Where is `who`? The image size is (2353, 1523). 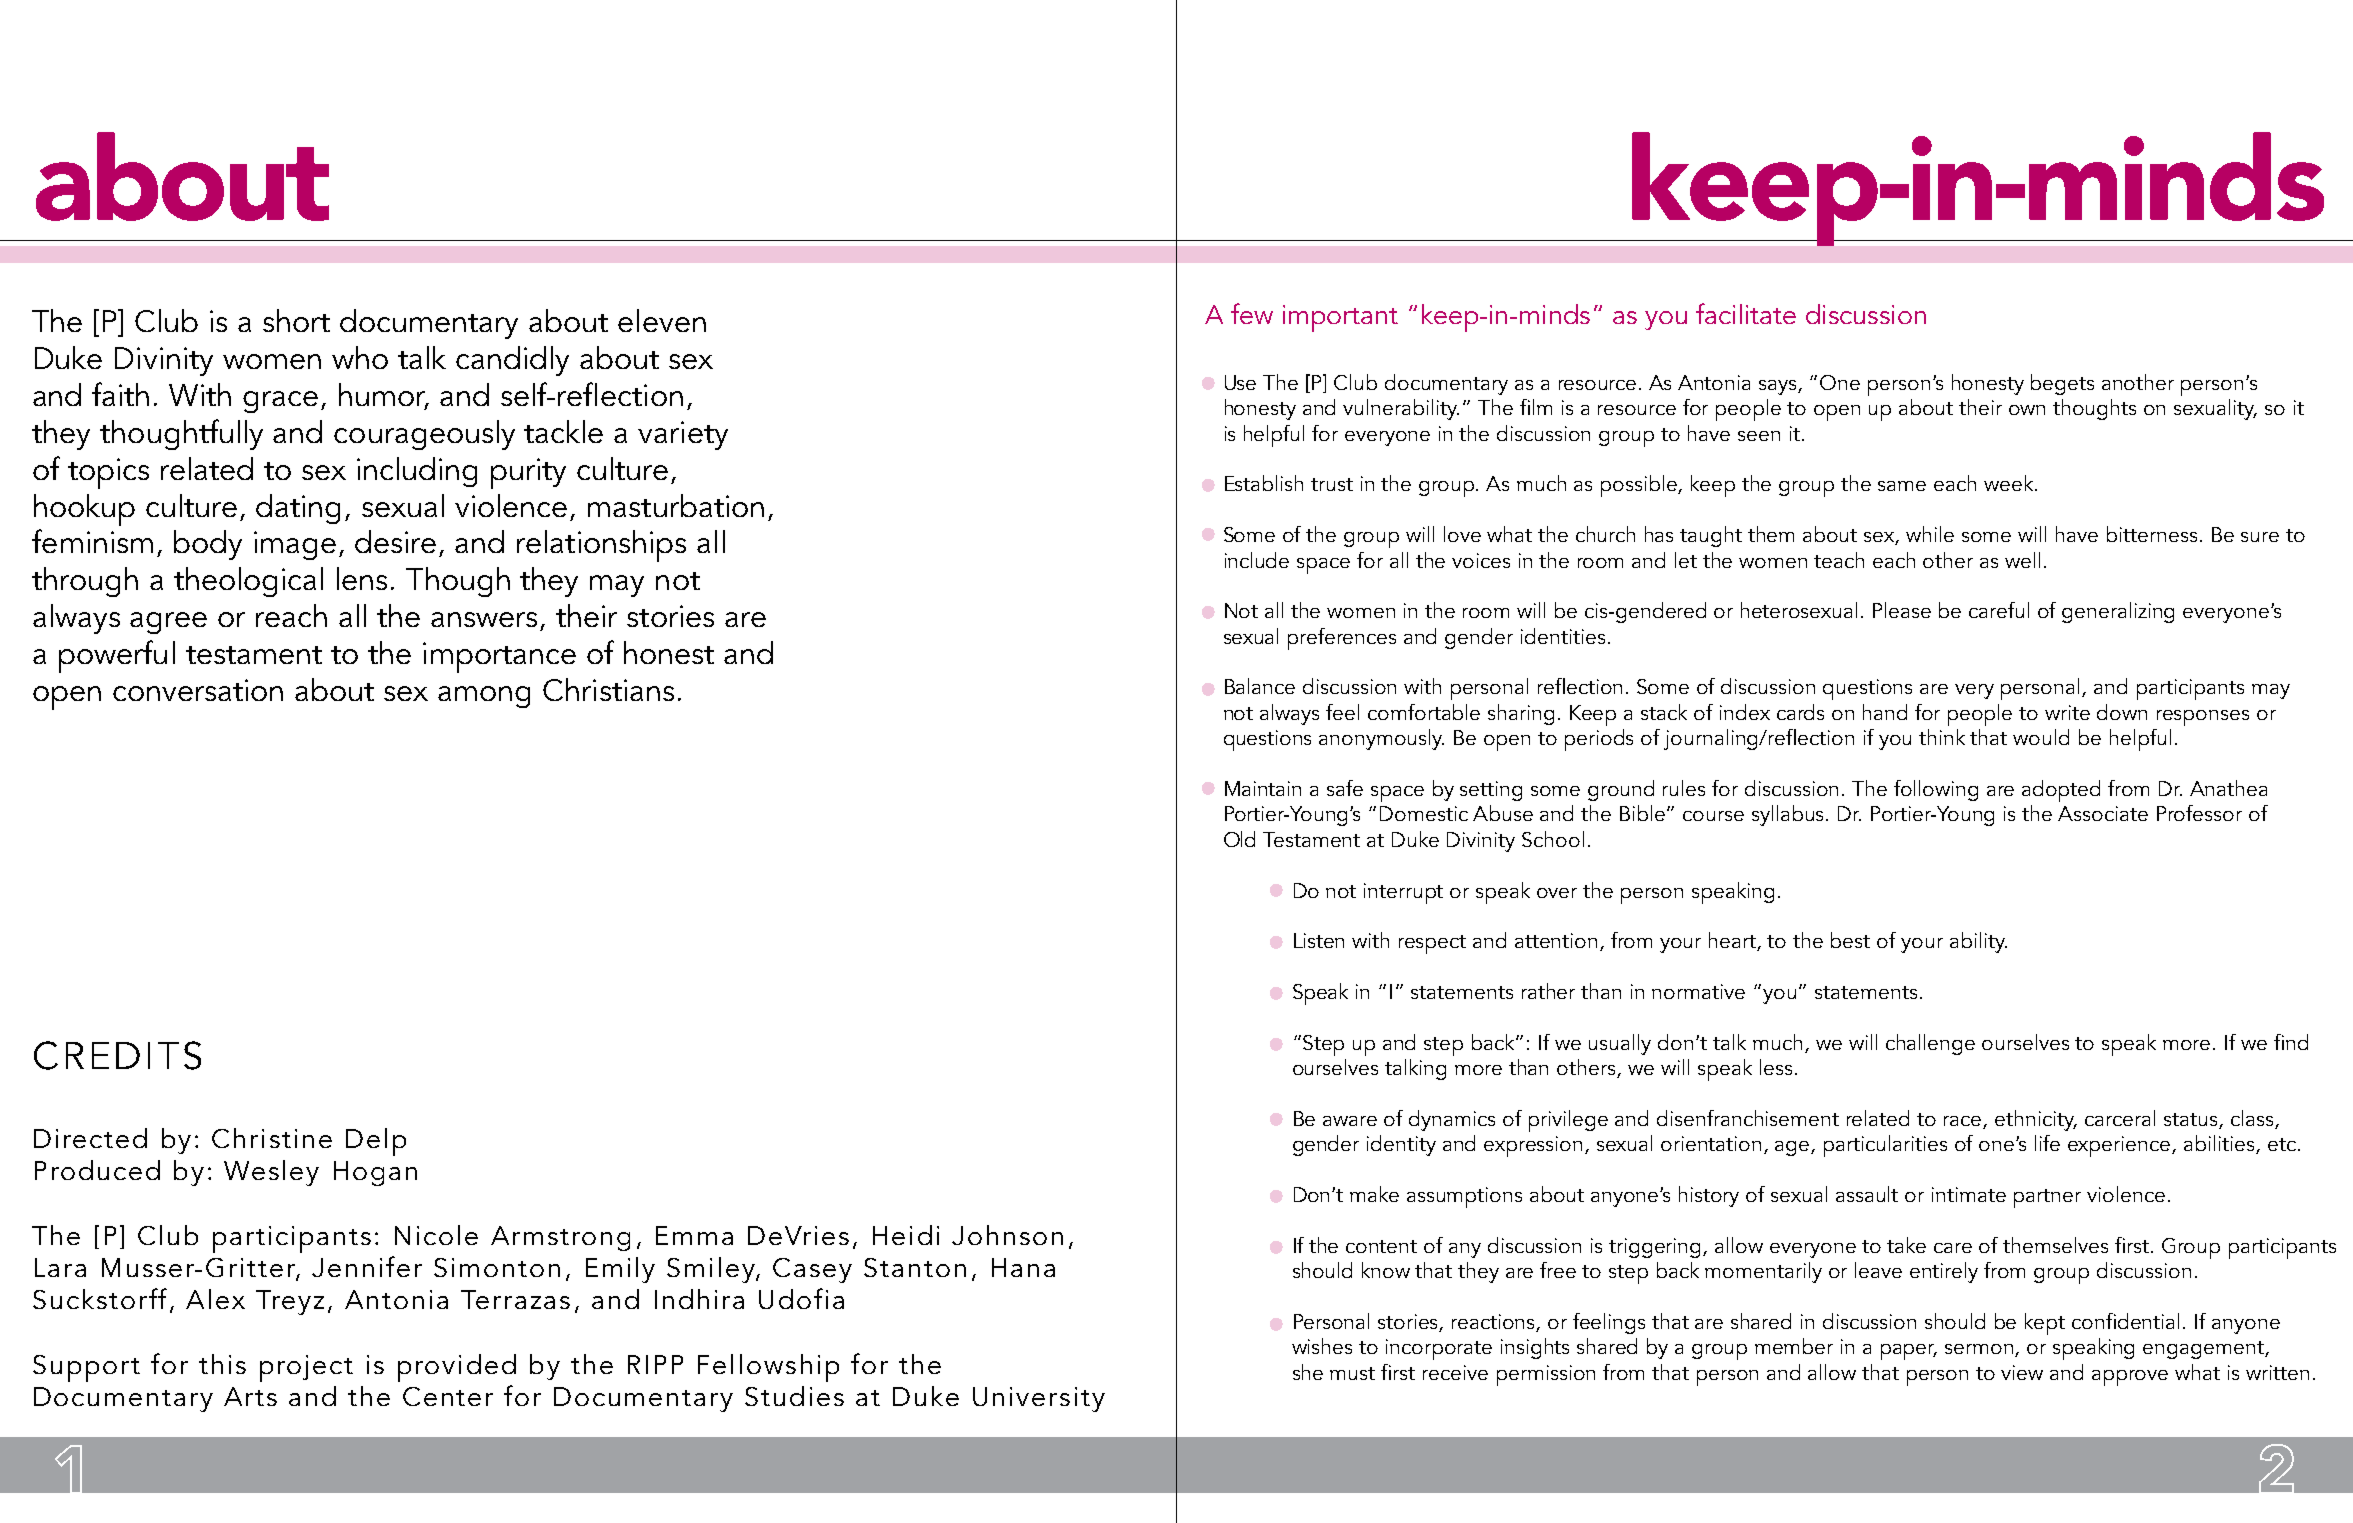
who is located at coordinates (360, 357).
